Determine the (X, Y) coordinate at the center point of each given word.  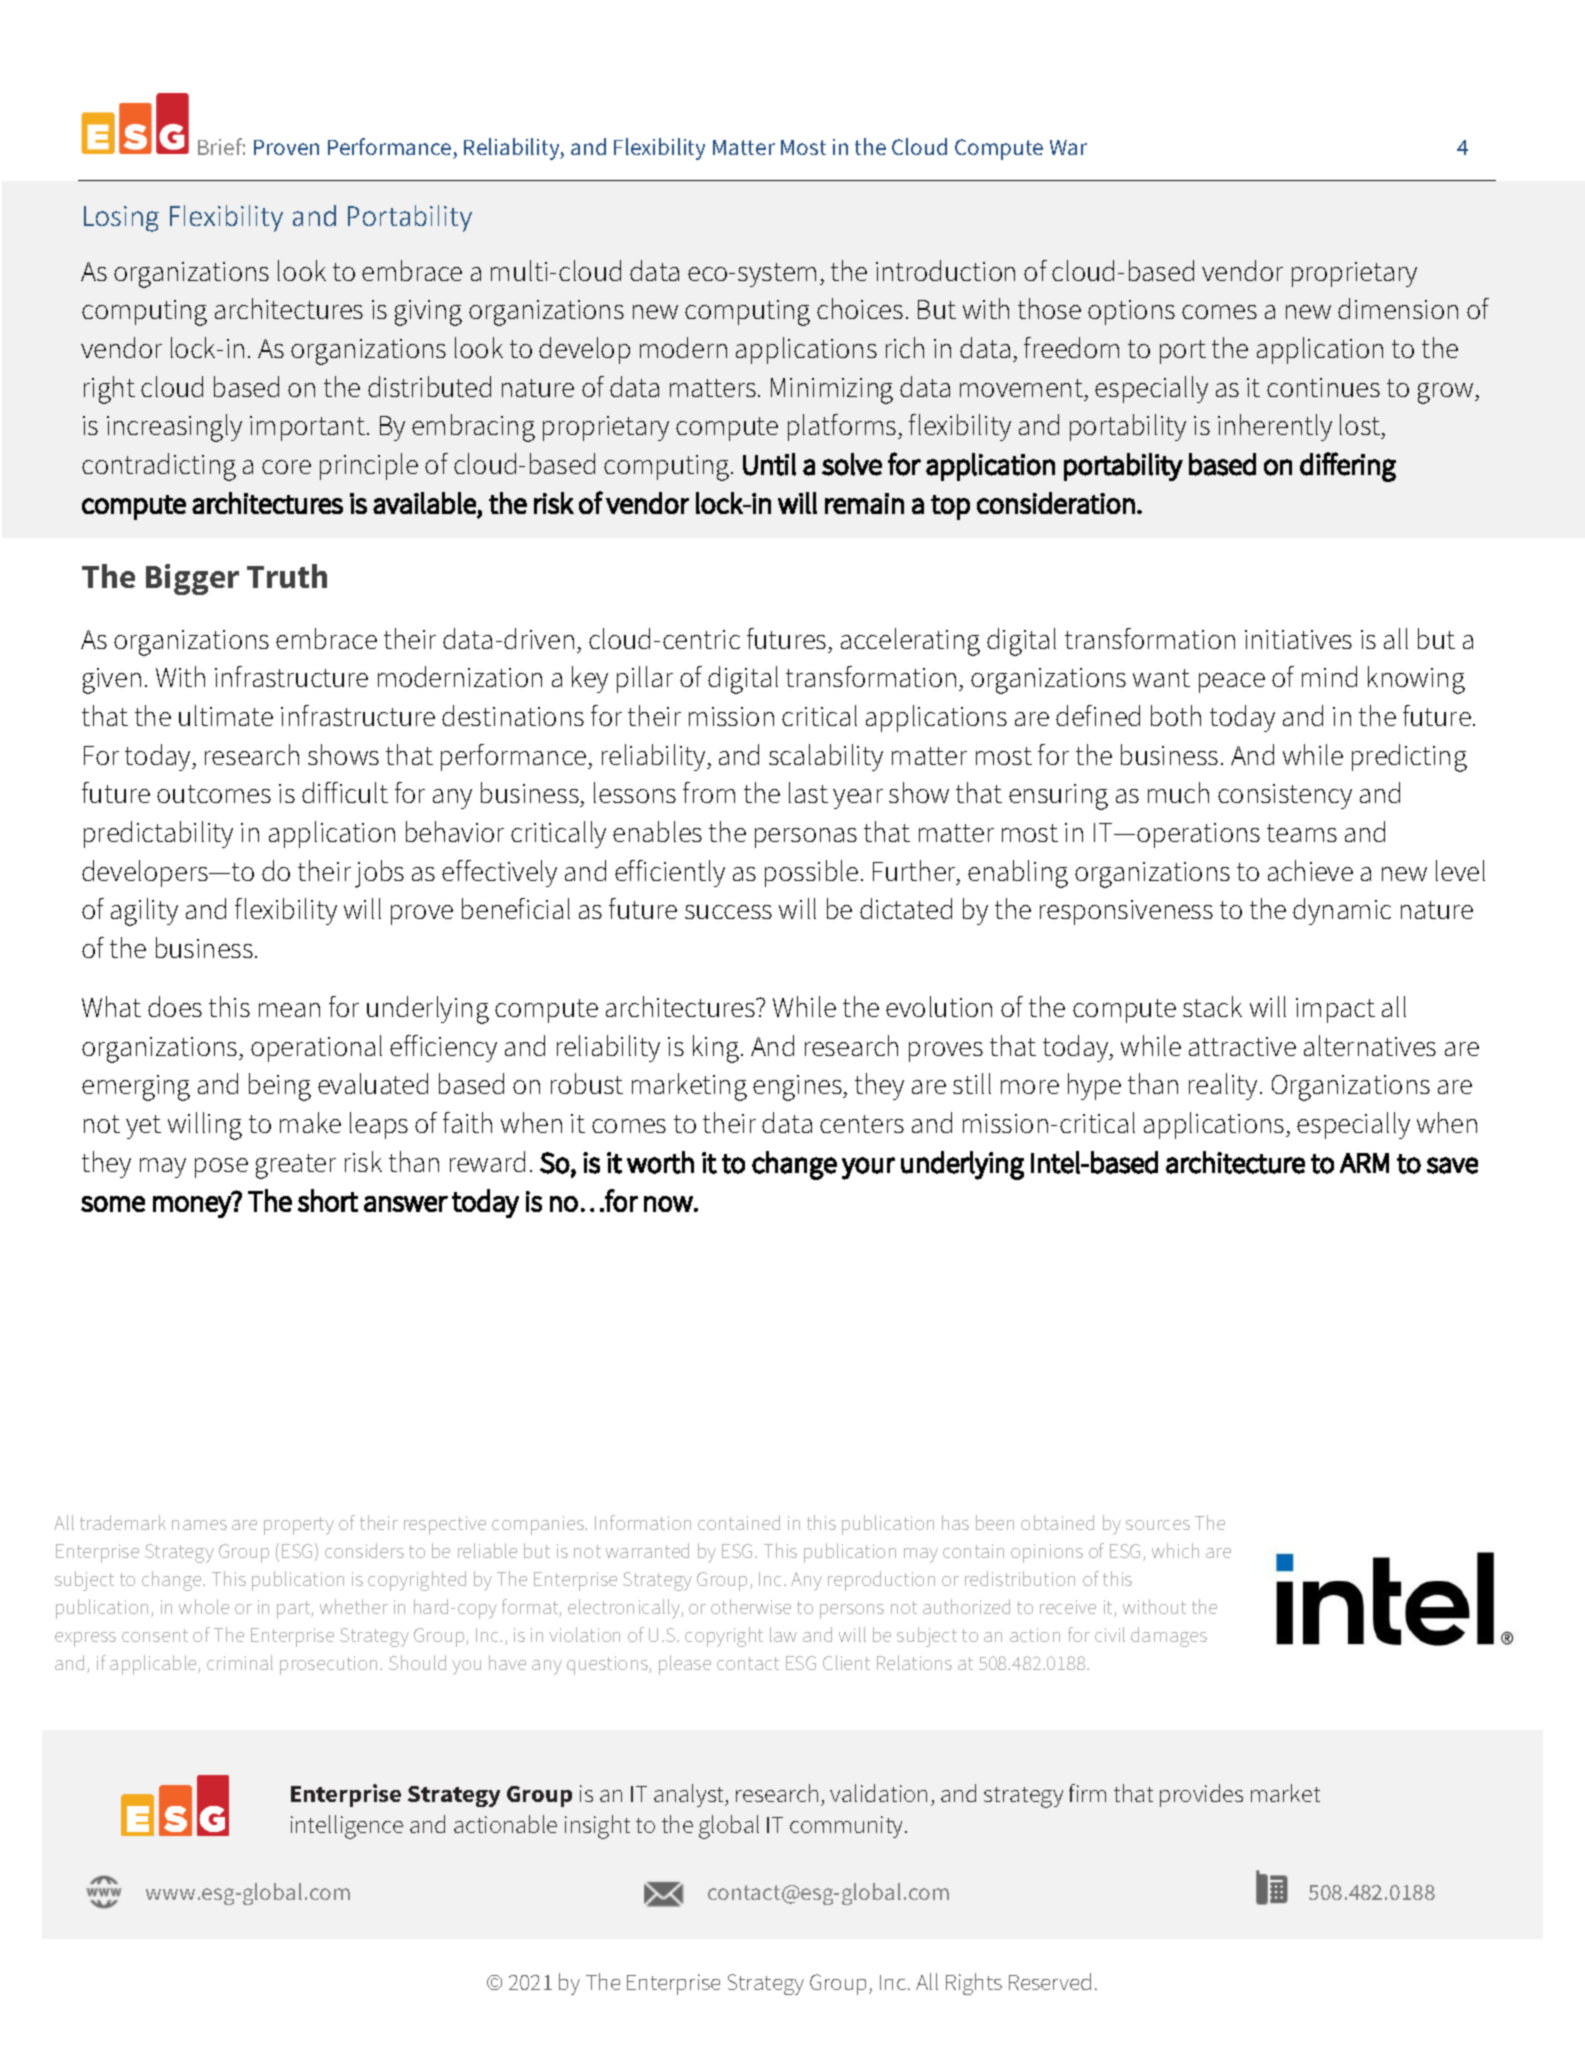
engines (798, 1088)
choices (860, 308)
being (280, 1087)
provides (1201, 1795)
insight (597, 1827)
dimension (1398, 308)
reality (1223, 1086)
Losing (121, 219)
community (848, 1827)
